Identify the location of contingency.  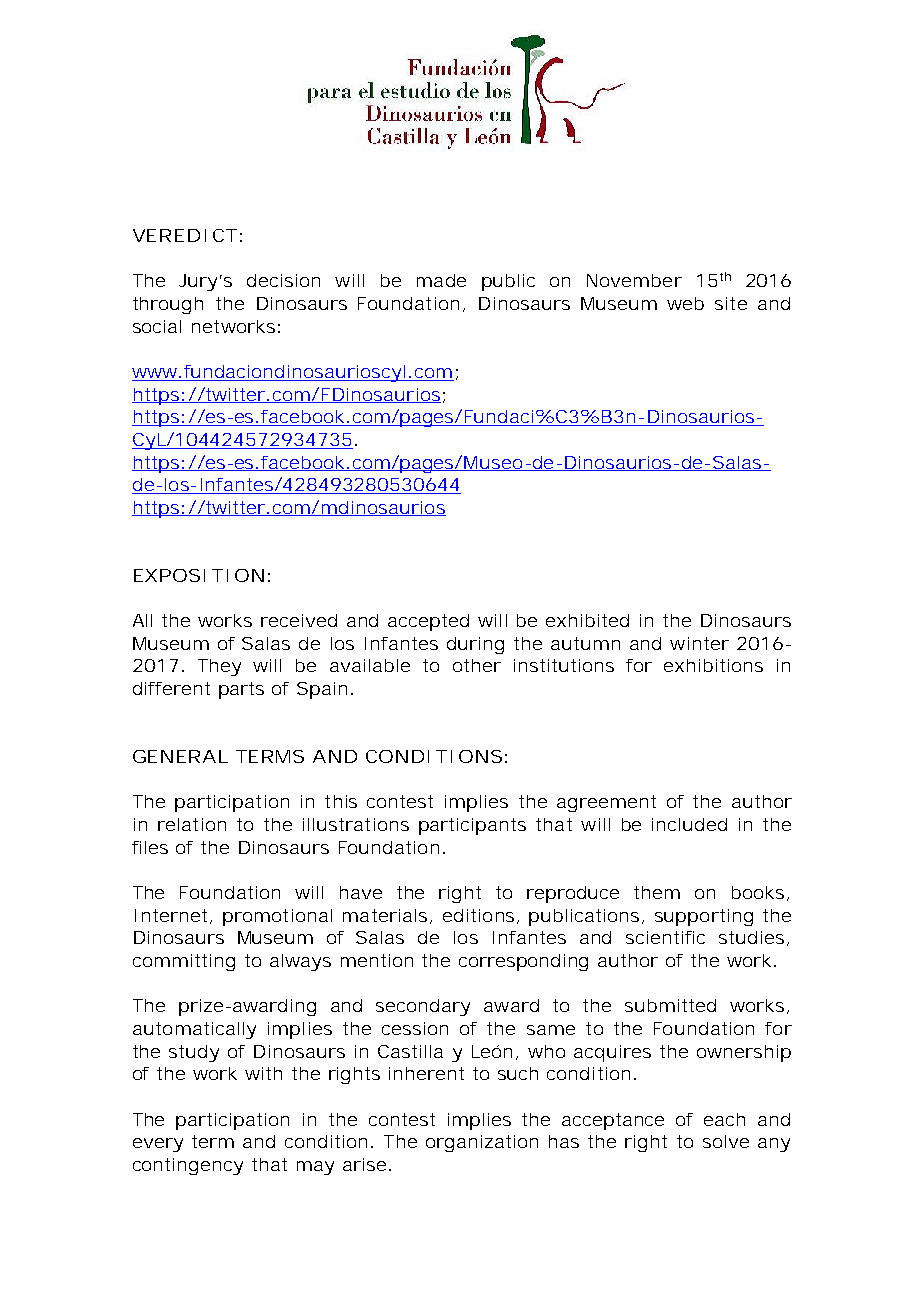
(188, 1166).
